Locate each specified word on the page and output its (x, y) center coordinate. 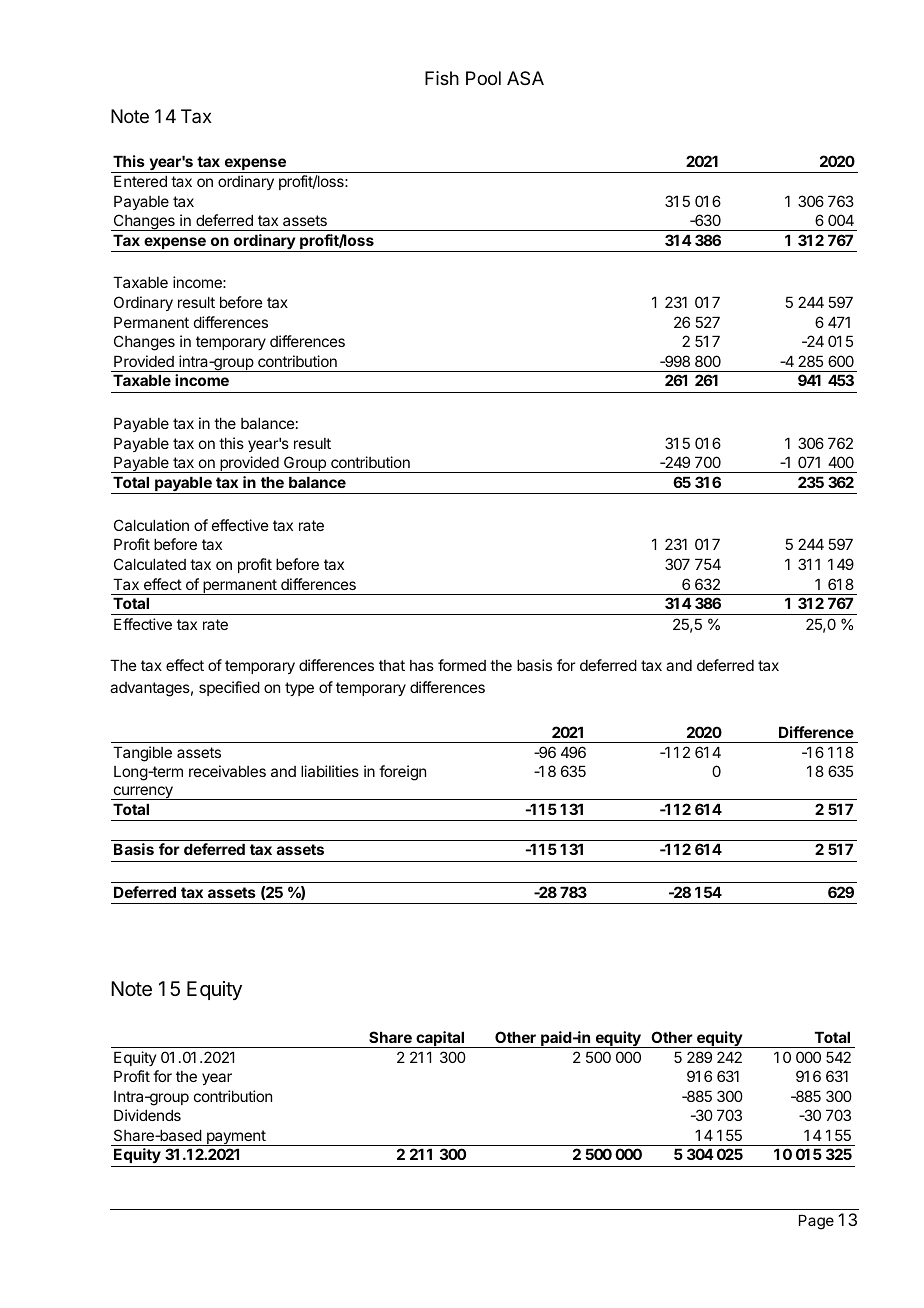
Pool (483, 78)
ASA (525, 78)
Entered (140, 181)
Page (816, 1222)
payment (236, 1138)
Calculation (151, 525)
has (422, 665)
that (392, 665)
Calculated (150, 564)
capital (440, 1039)
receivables (227, 771)
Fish (442, 78)
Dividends (147, 1115)
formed (462, 665)
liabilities (330, 771)
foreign (402, 773)
